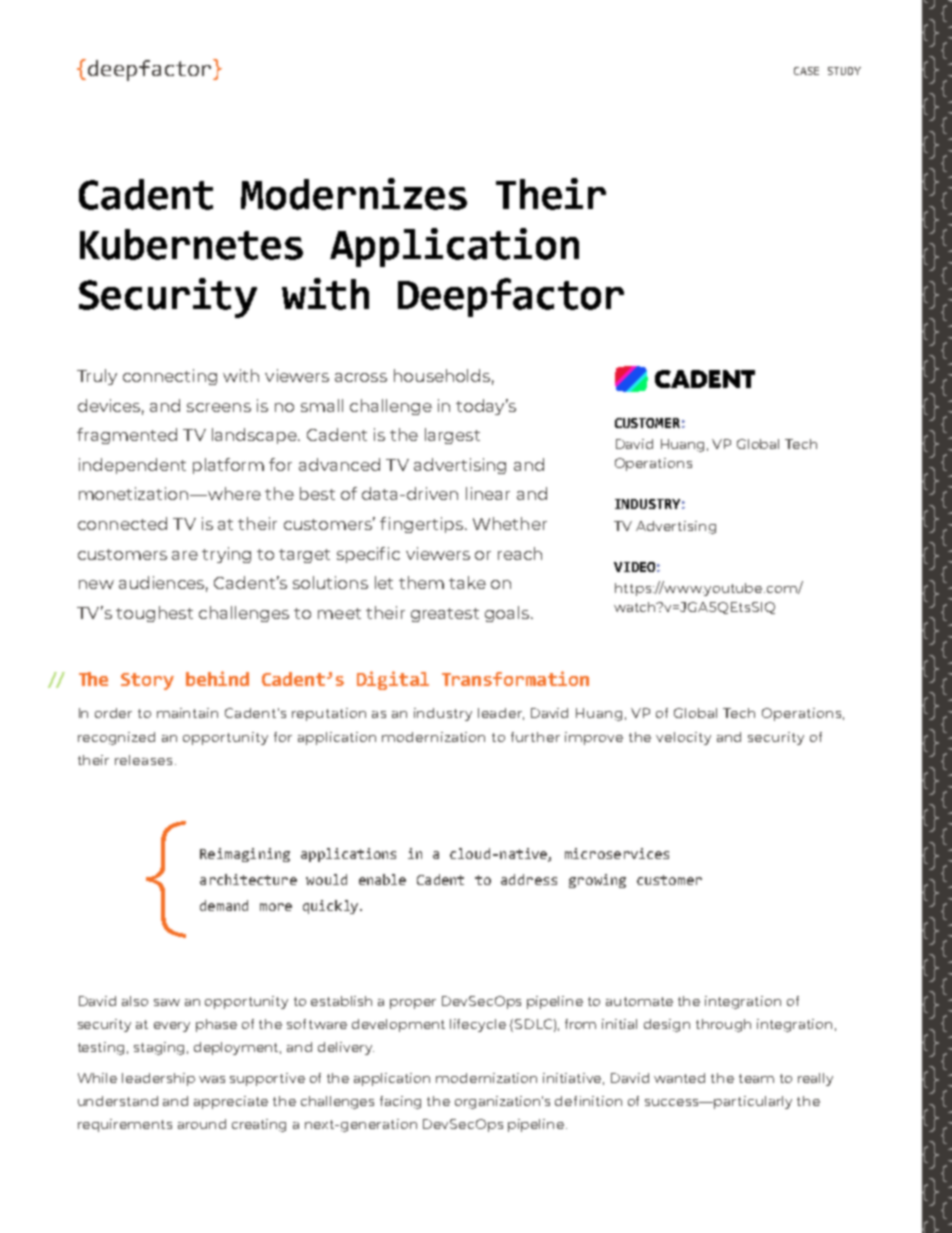 The image size is (952, 1233). What do you see at coordinates (170, 377) in the screenshot?
I see `connecting` at bounding box center [170, 377].
